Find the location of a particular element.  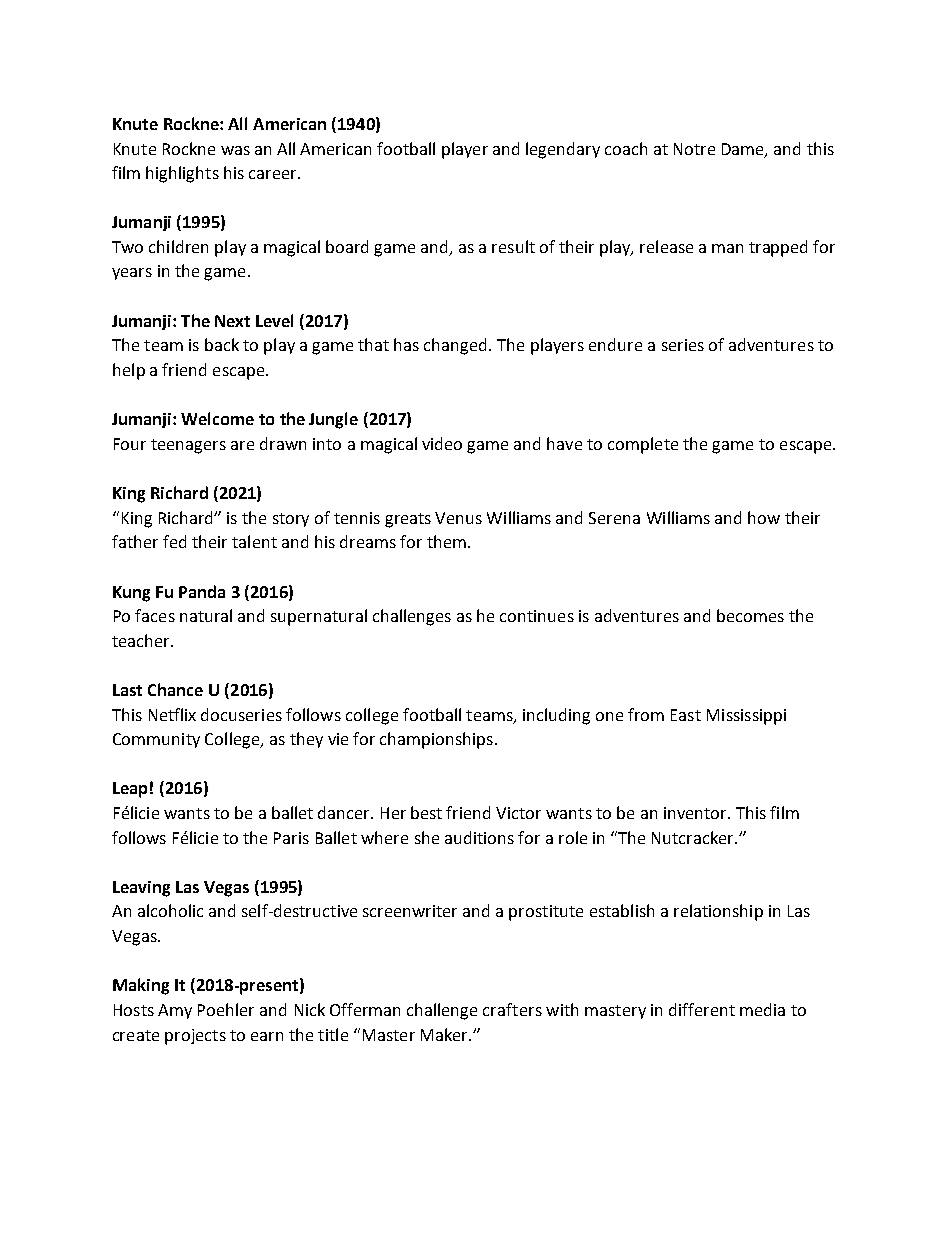

Notre is located at coordinates (694, 149).
